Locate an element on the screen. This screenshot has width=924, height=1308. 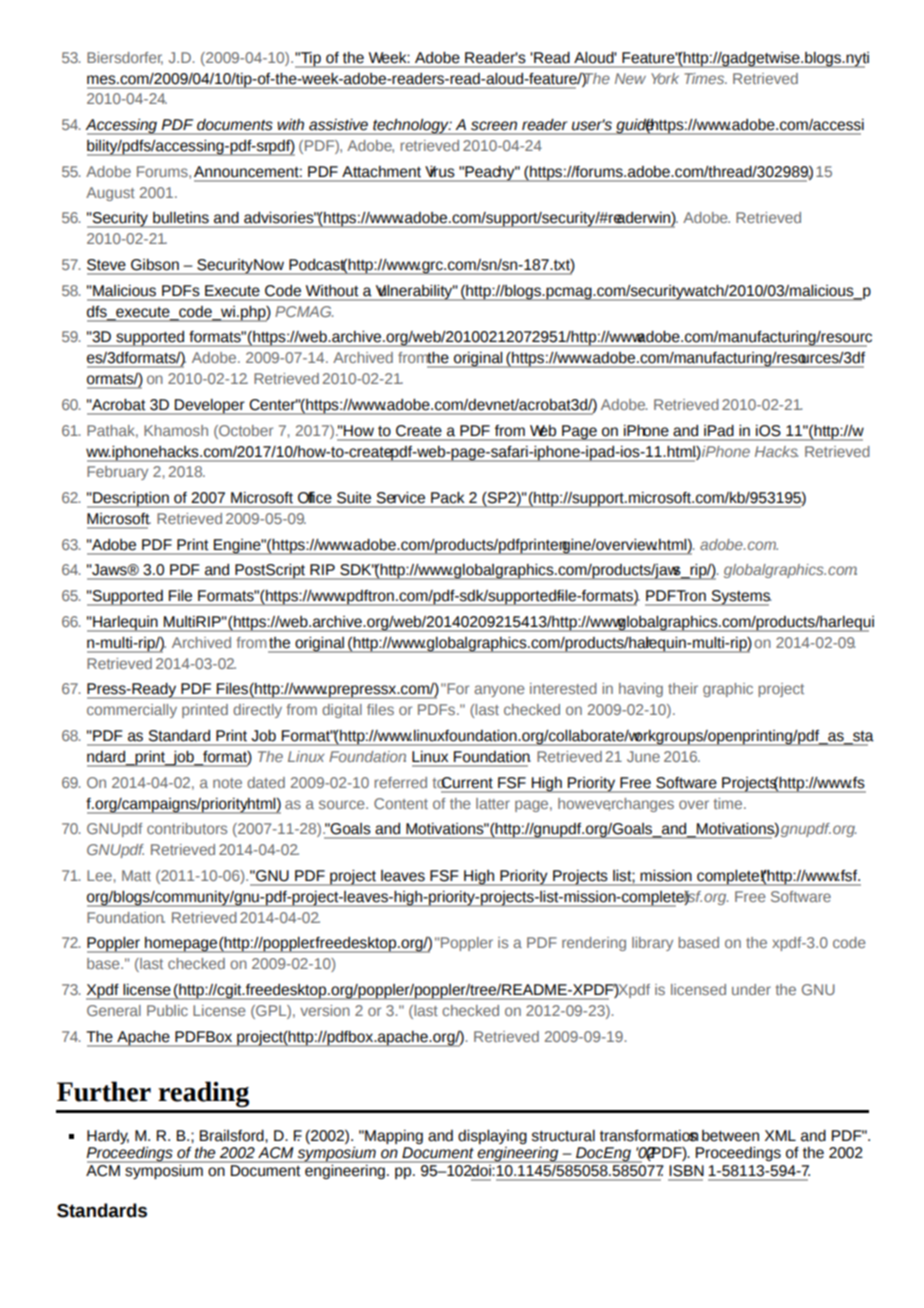
Brailsford is located at coordinates (233, 1136).
